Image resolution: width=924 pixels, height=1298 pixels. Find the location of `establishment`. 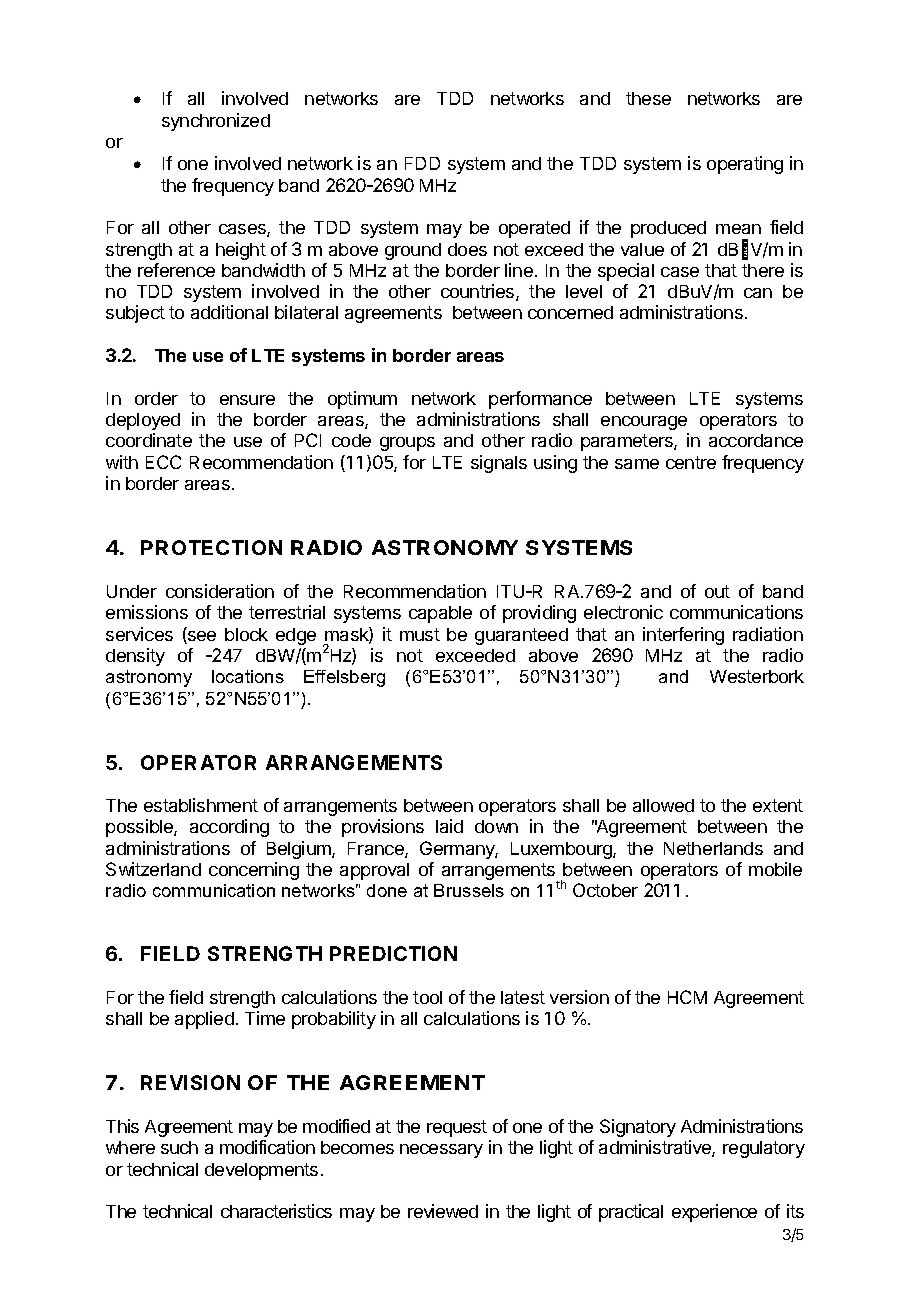

establishment is located at coordinates (201, 805).
